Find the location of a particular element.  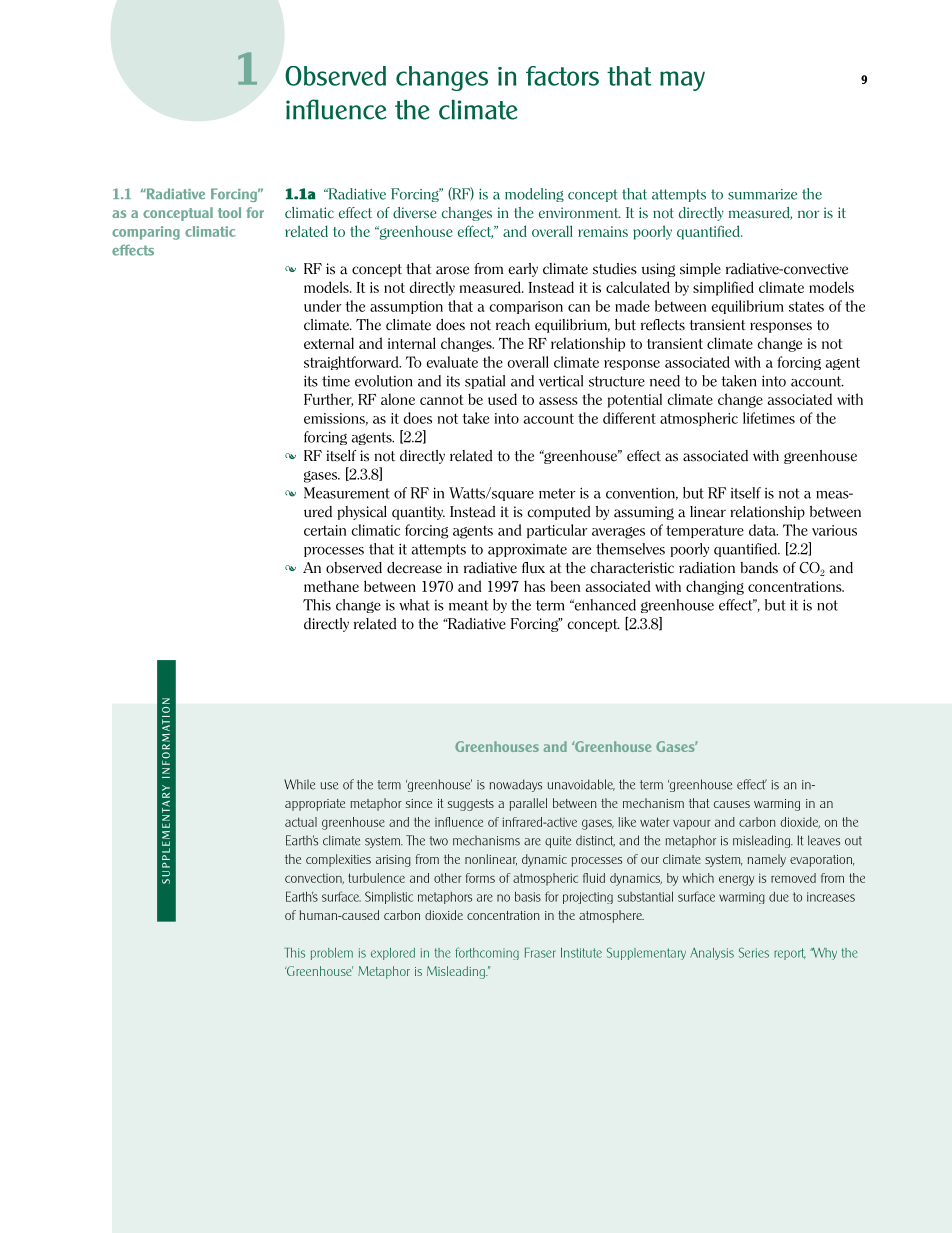

factors is located at coordinates (562, 76).
